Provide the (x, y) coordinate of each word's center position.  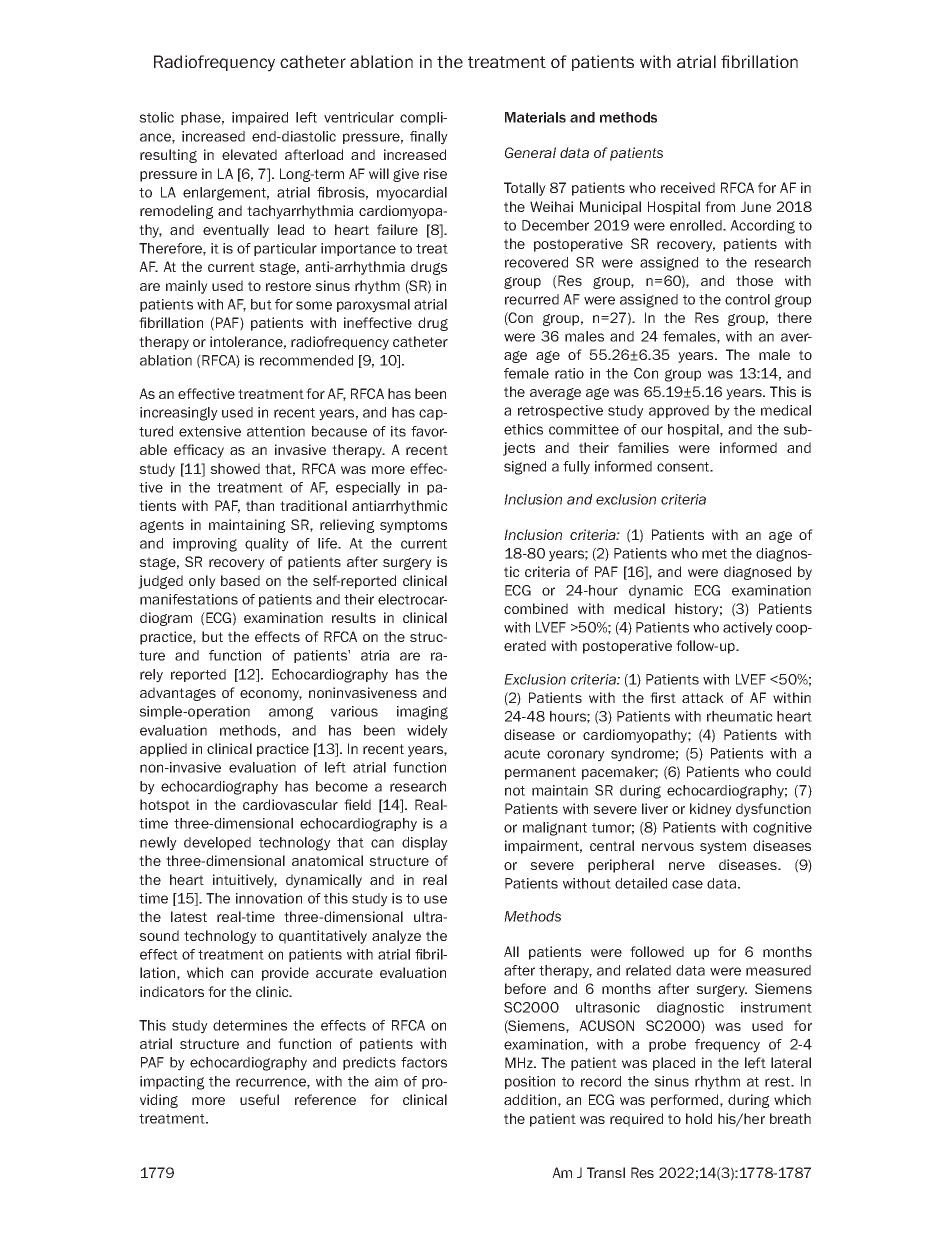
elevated (249, 154)
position (530, 1082)
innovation (269, 898)
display (425, 844)
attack (703, 697)
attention (276, 431)
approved (679, 411)
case (687, 884)
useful (259, 1099)
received (688, 187)
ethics (523, 429)
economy (271, 695)
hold (699, 1118)
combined (536, 608)
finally (429, 138)
